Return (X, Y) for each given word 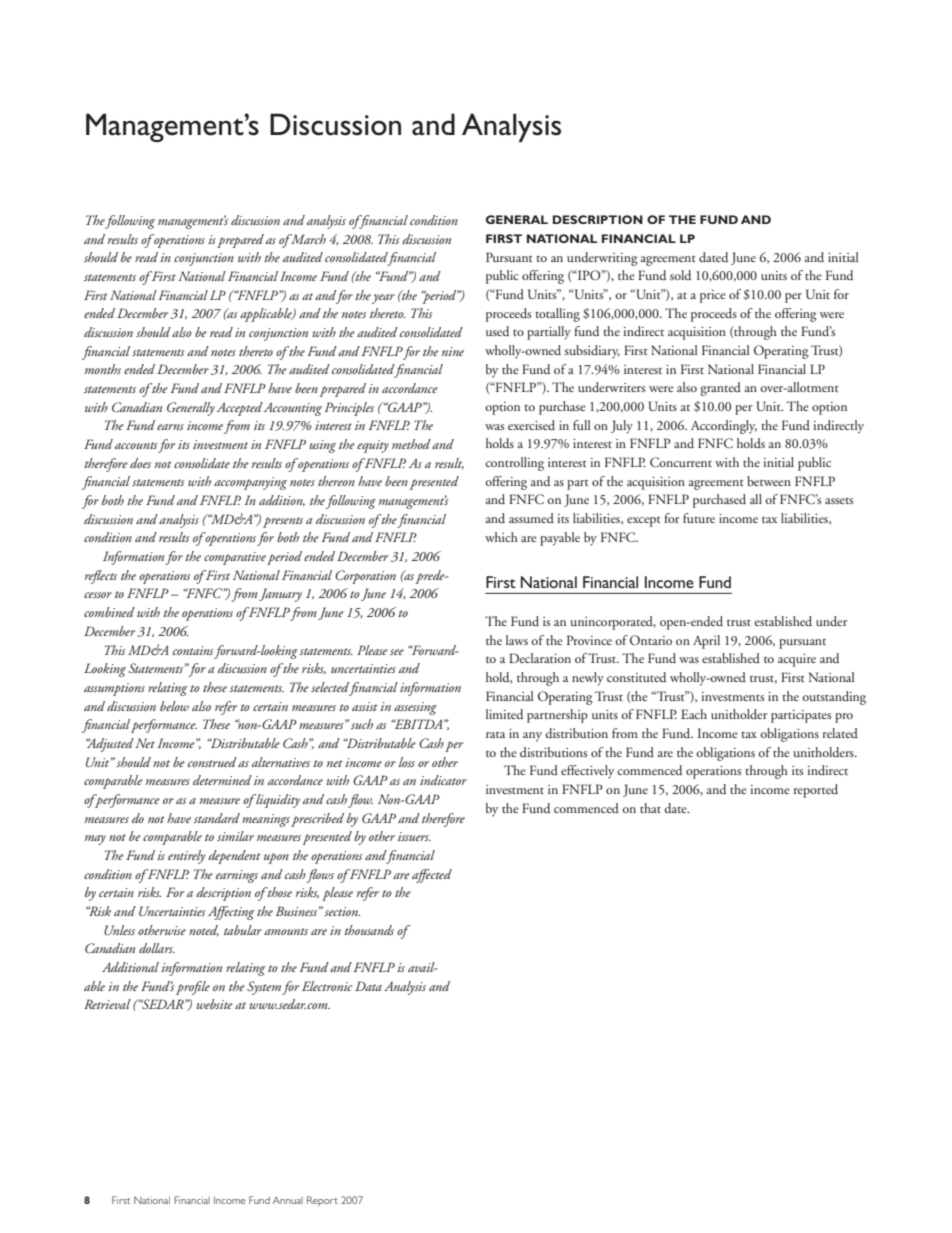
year (383, 299)
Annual (288, 1200)
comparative (235, 558)
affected (432, 876)
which (501, 537)
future (699, 518)
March (307, 239)
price (713, 296)
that (650, 808)
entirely (186, 857)
